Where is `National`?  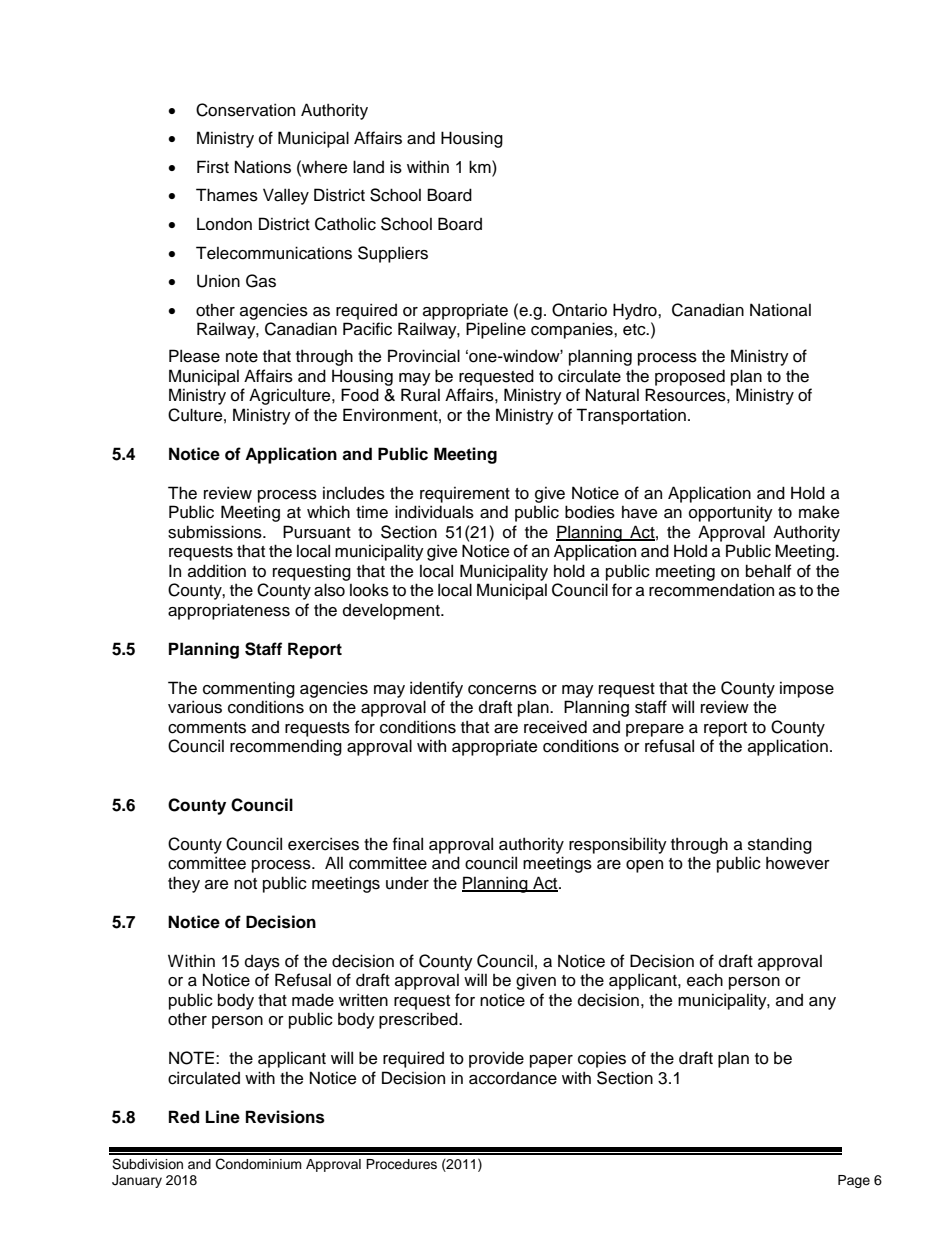 National is located at coordinates (780, 310).
